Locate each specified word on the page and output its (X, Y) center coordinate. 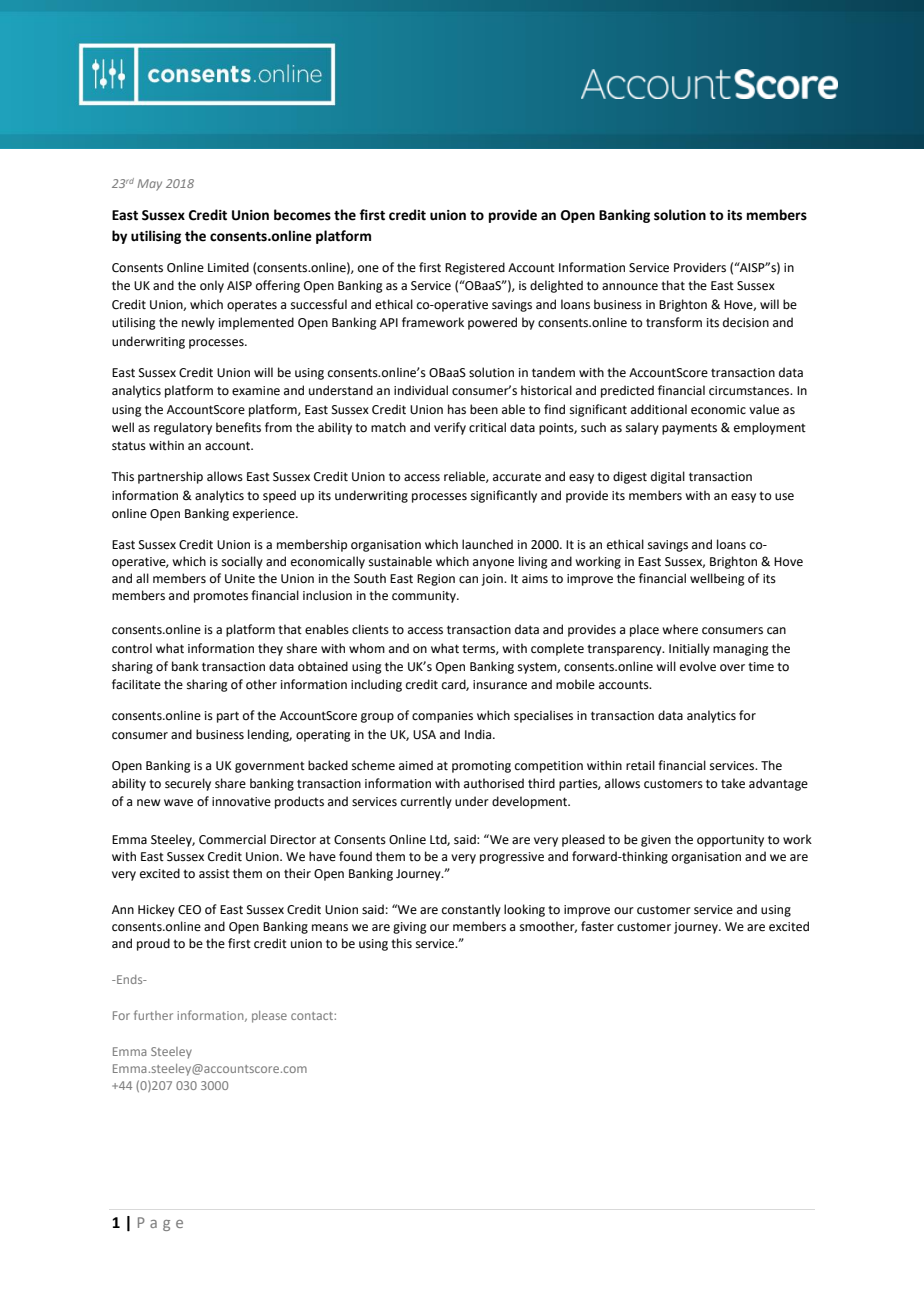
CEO (189, 910)
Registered (475, 268)
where (680, 629)
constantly (471, 910)
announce (630, 287)
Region (436, 580)
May (149, 185)
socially (242, 562)
